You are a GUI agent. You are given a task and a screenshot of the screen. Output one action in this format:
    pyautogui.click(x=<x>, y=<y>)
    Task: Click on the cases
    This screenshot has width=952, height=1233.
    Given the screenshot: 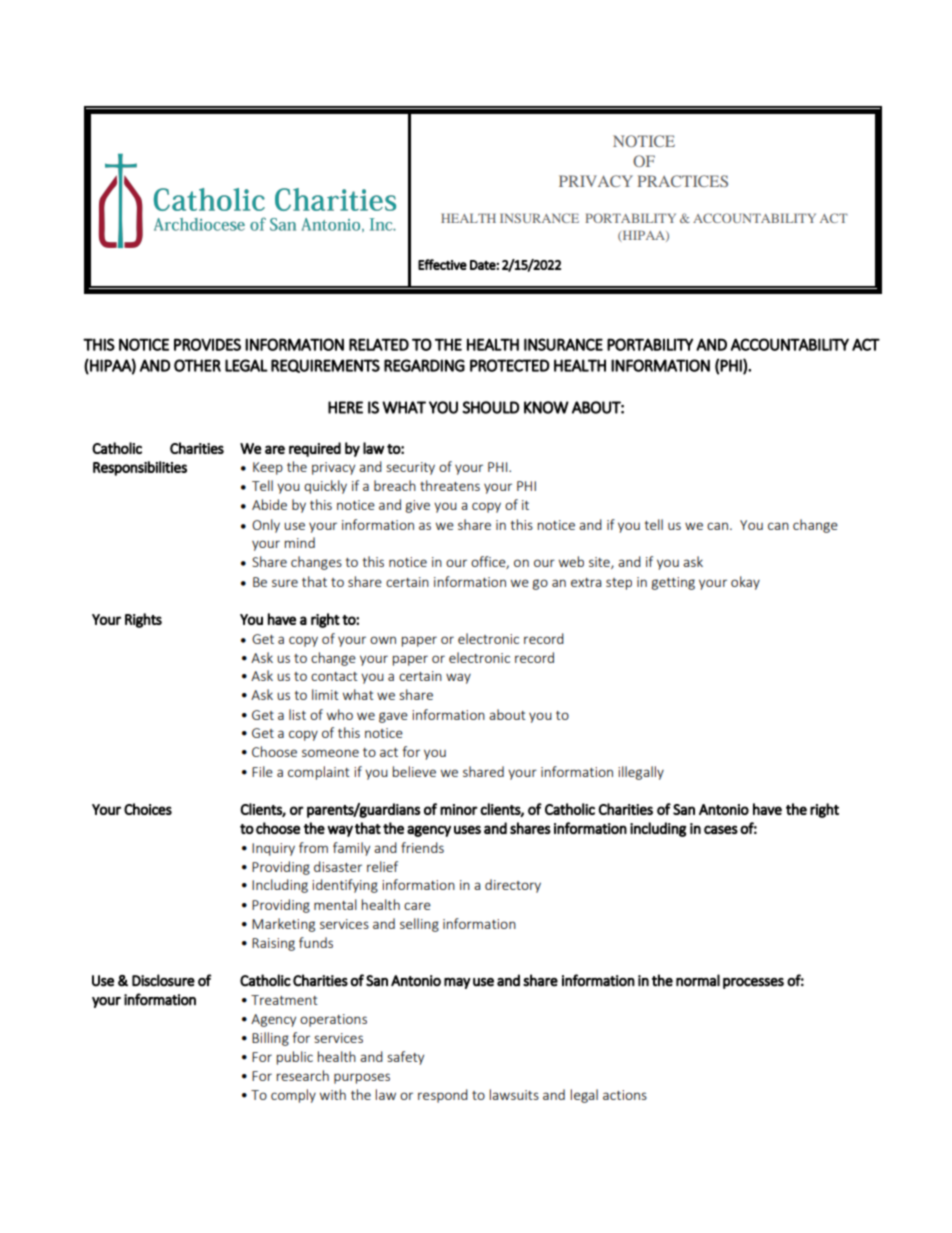 What is the action you would take?
    pyautogui.click(x=721, y=829)
